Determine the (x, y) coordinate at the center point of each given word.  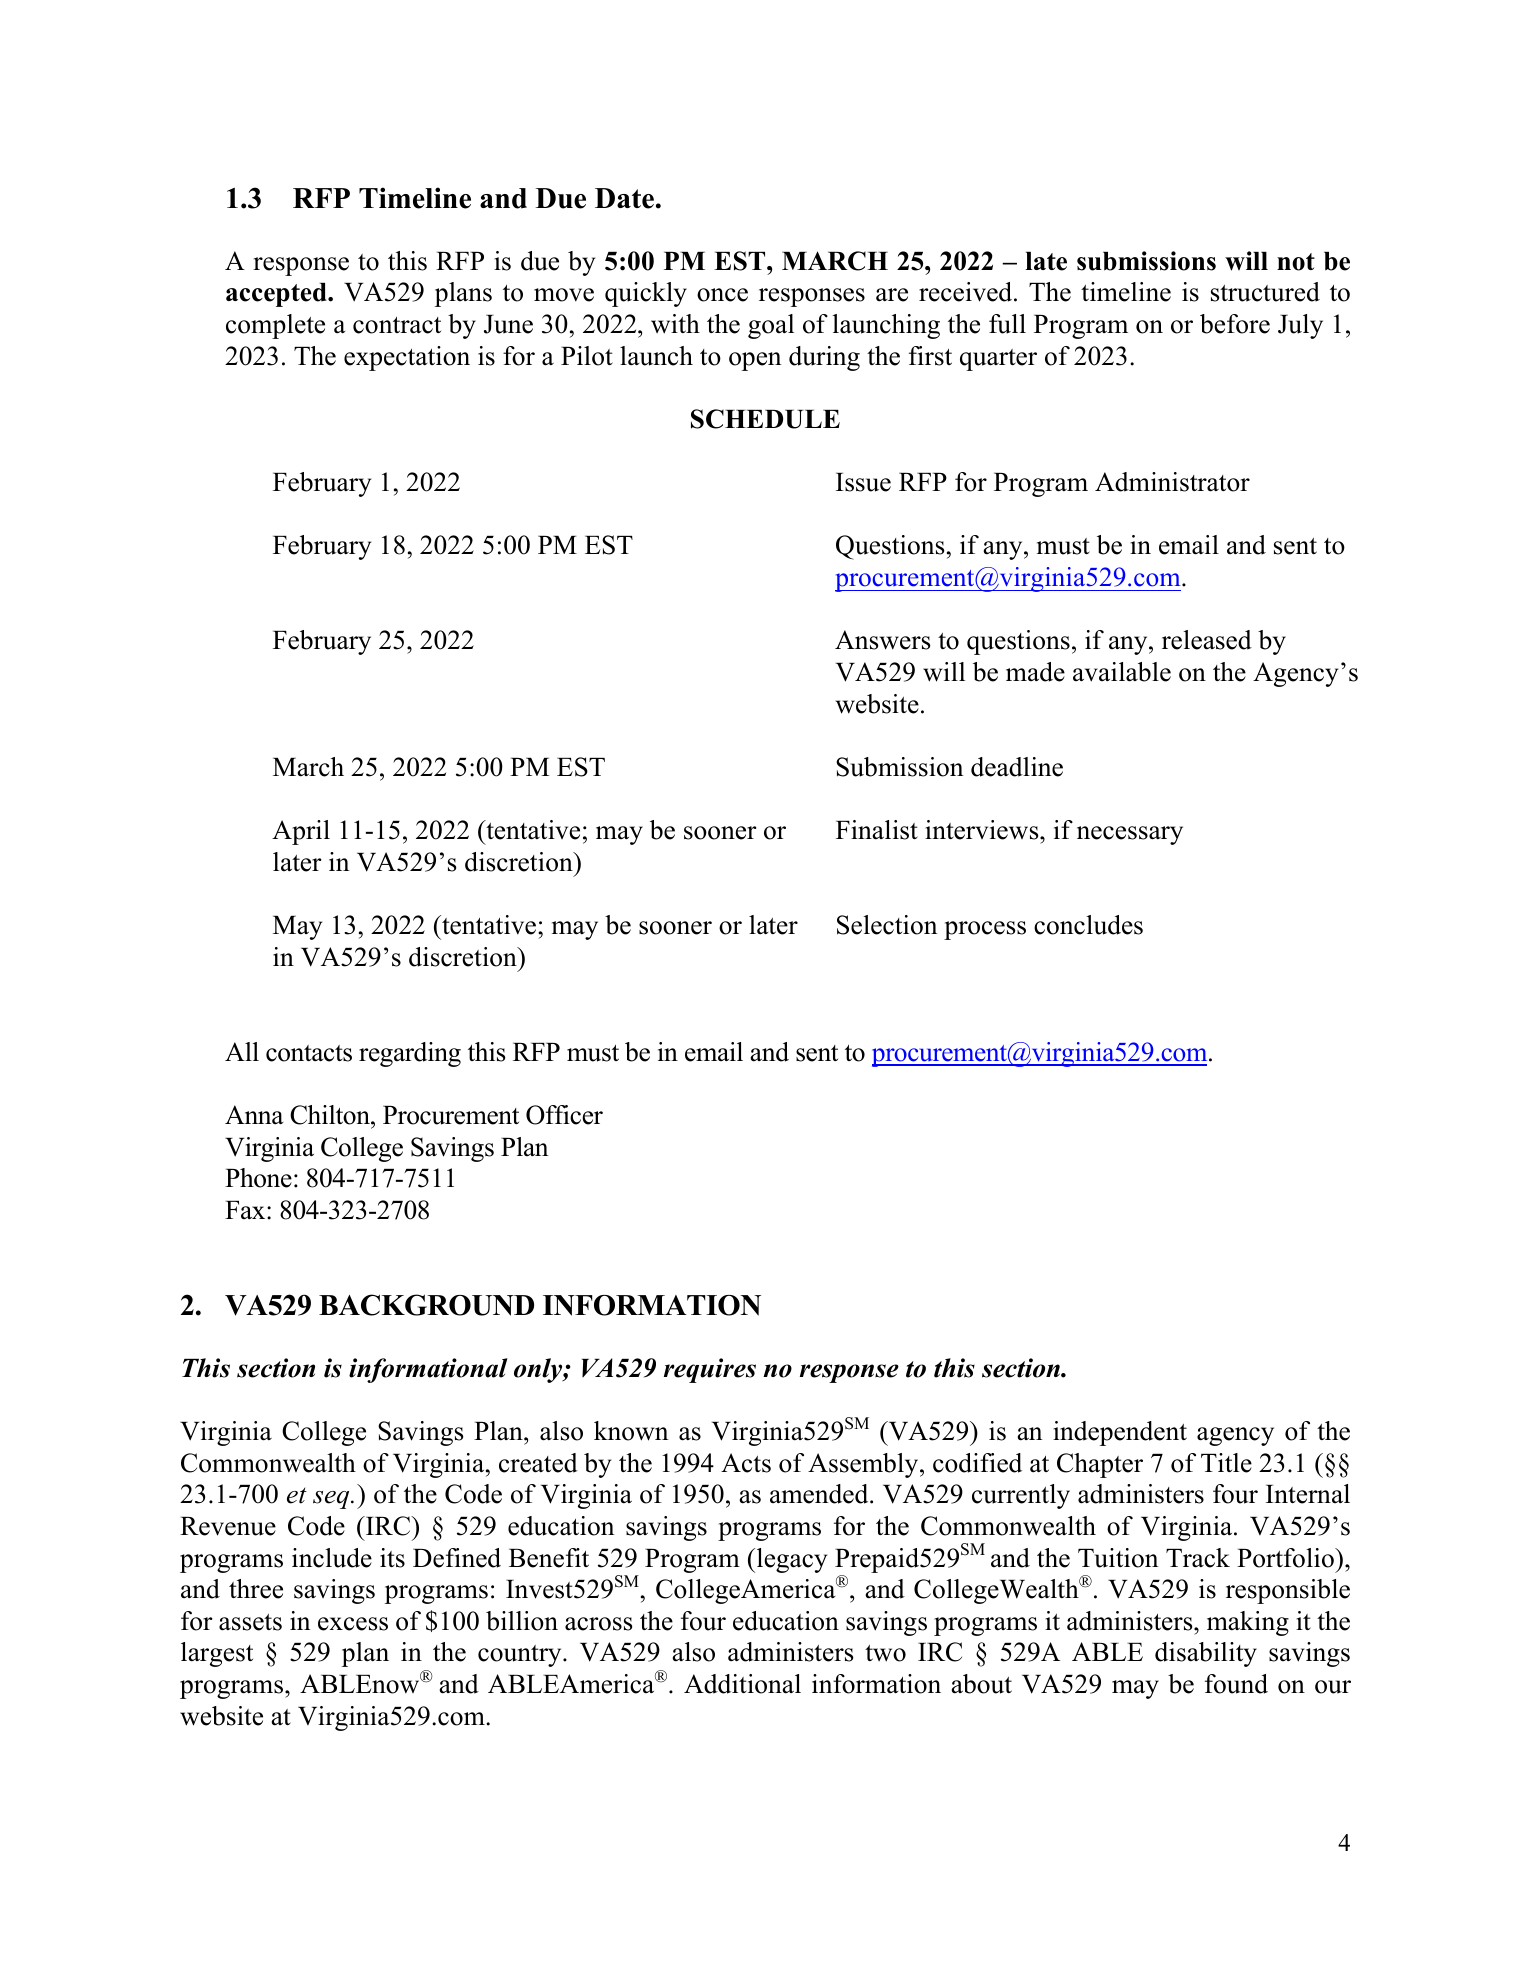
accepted (277, 295)
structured (1265, 292)
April (301, 832)
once (722, 295)
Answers (883, 640)
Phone (258, 1178)
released (1207, 640)
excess (353, 1624)
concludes (1088, 925)
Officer (564, 1115)
